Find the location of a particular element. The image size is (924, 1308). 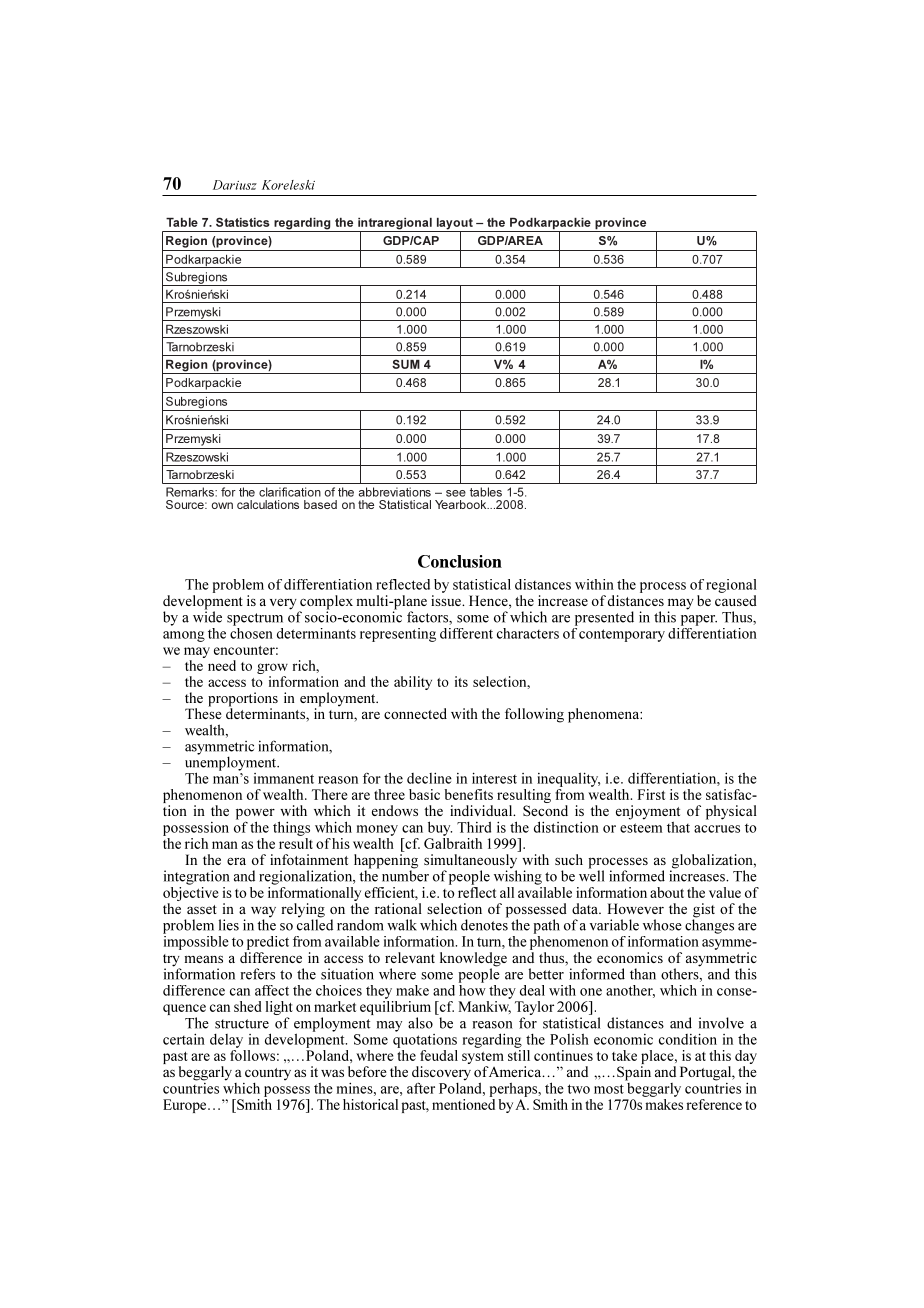

Conclusion is located at coordinates (460, 561).
